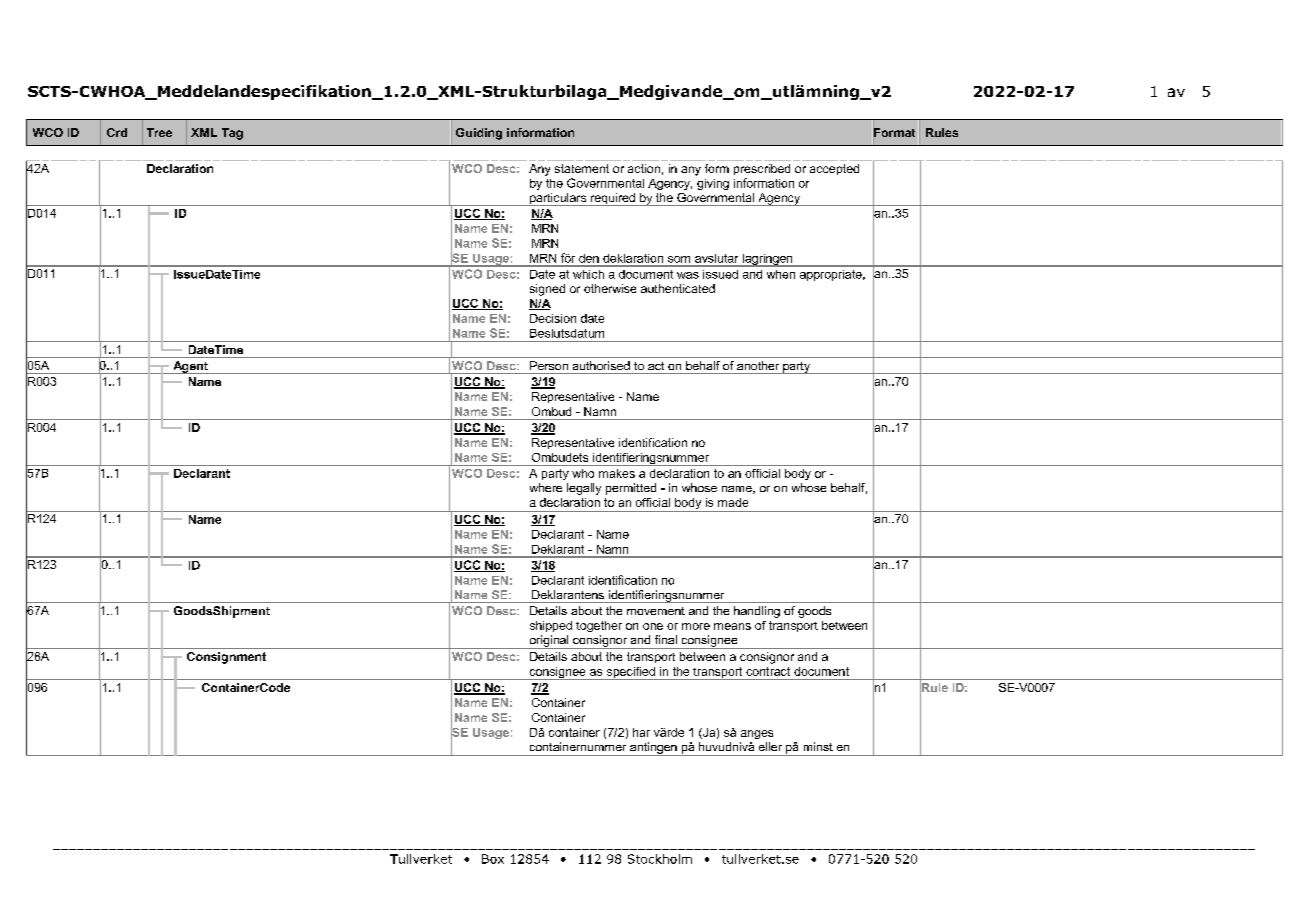  Describe the element at coordinates (551, 626) in the document. I see `shipped` at that location.
